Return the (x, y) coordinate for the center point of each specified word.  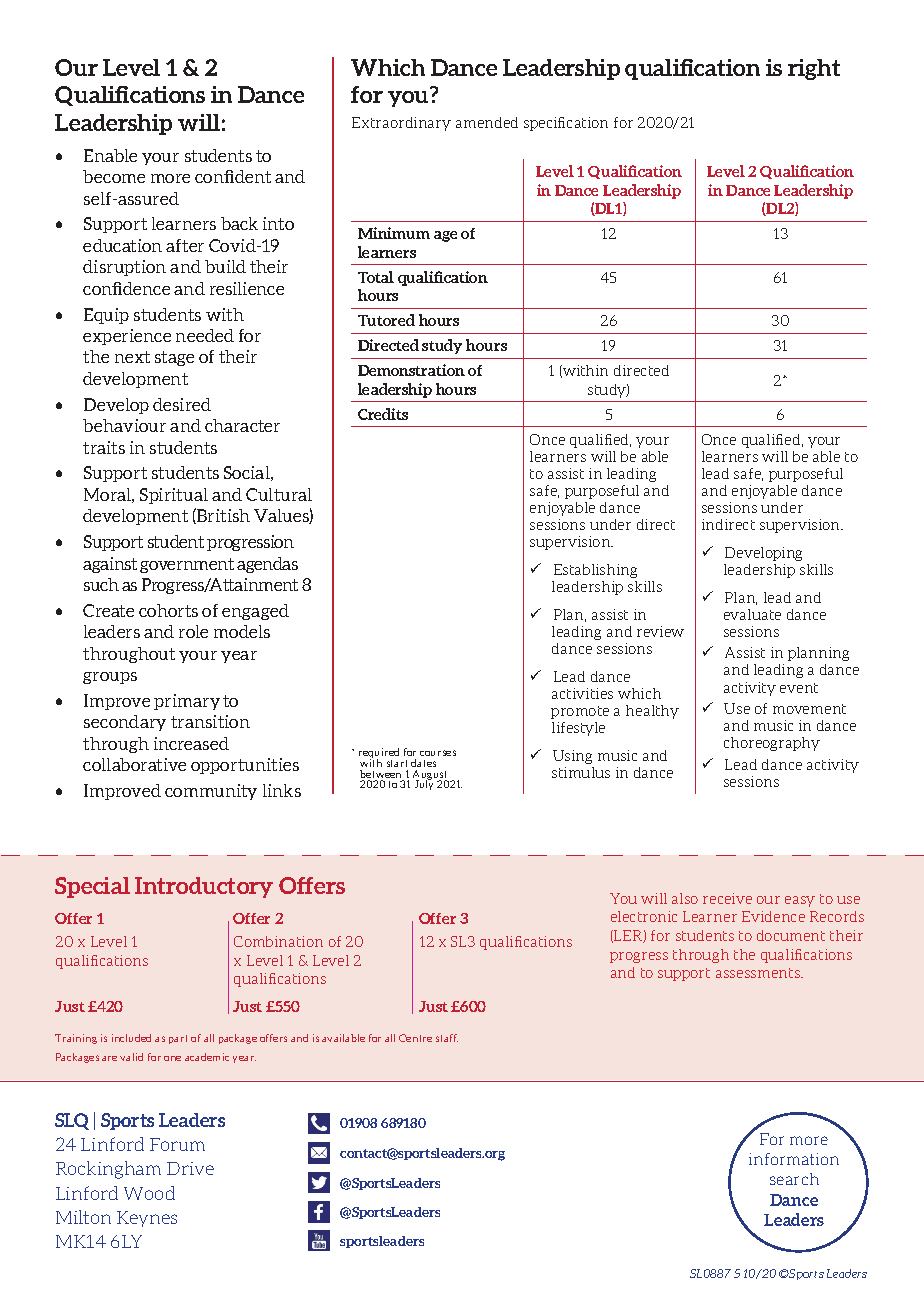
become (114, 176)
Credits (383, 414)
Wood (149, 1193)
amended (487, 122)
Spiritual (174, 496)
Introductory (204, 887)
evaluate (752, 614)
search (794, 1179)
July (424, 784)
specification (566, 124)
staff (447, 1038)
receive (727, 898)
